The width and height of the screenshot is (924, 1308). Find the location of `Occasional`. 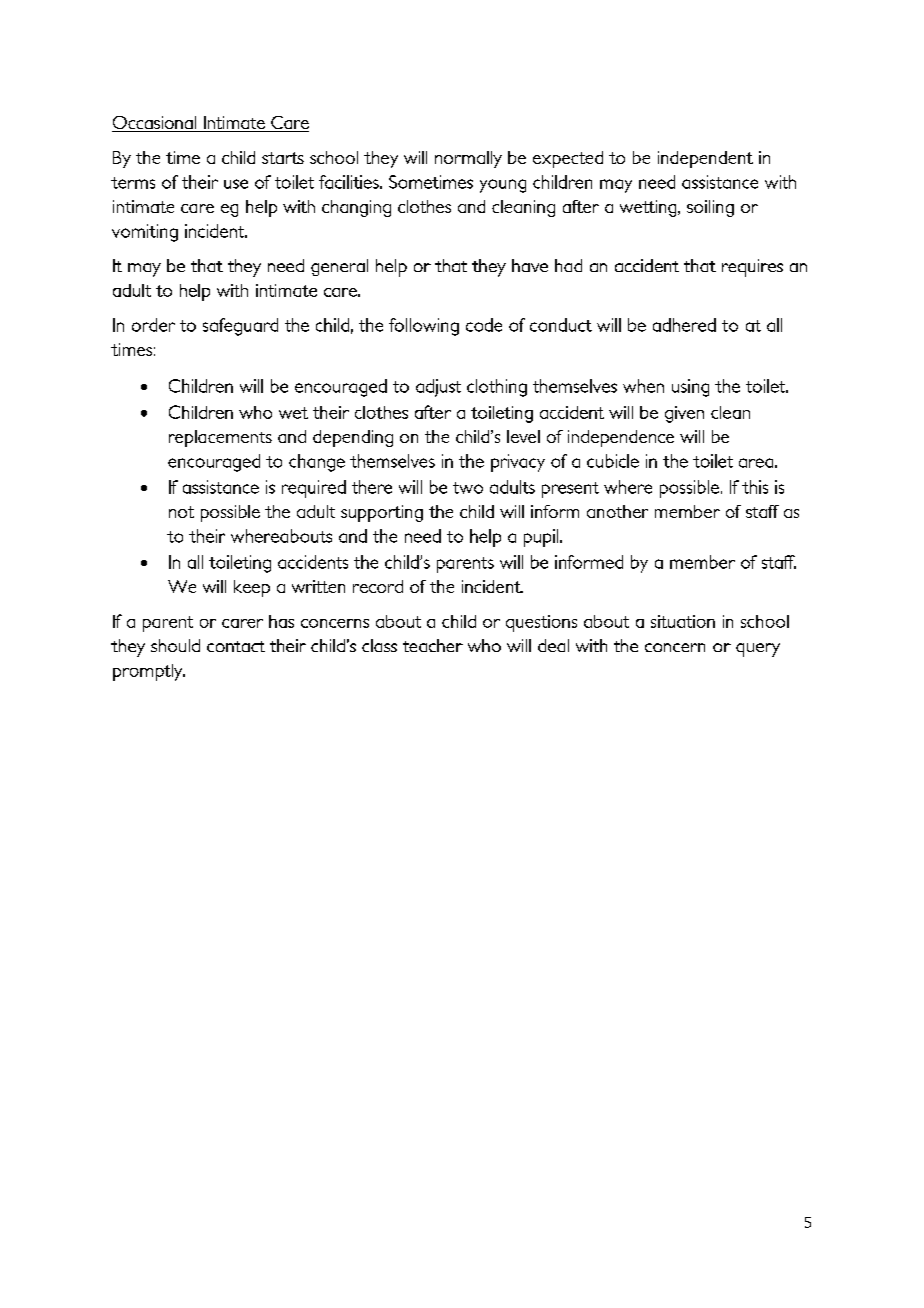

Occasional is located at coordinates (155, 124).
